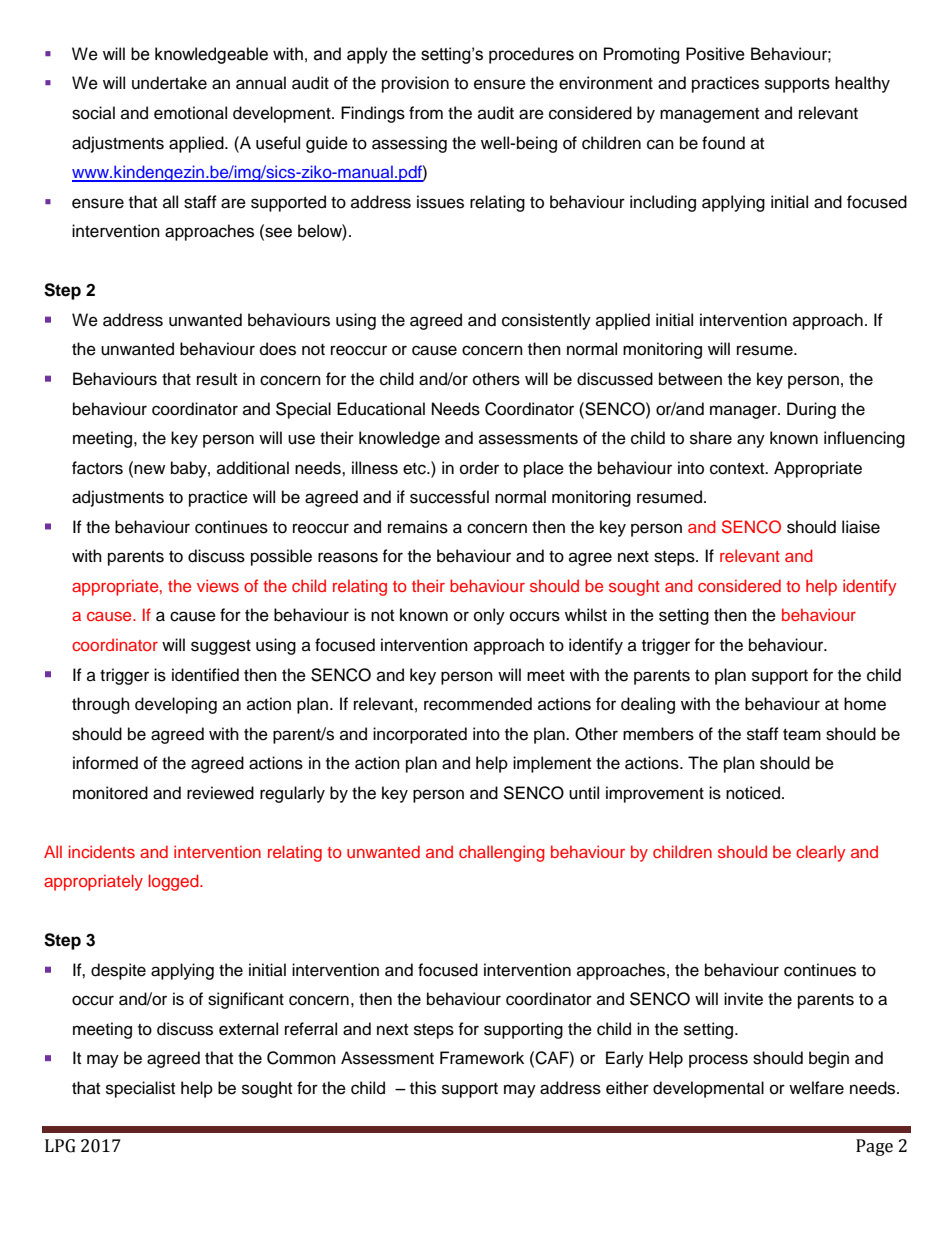 This document has height=1233, width=952. What do you see at coordinates (415, 84) in the document?
I see `provision` at bounding box center [415, 84].
